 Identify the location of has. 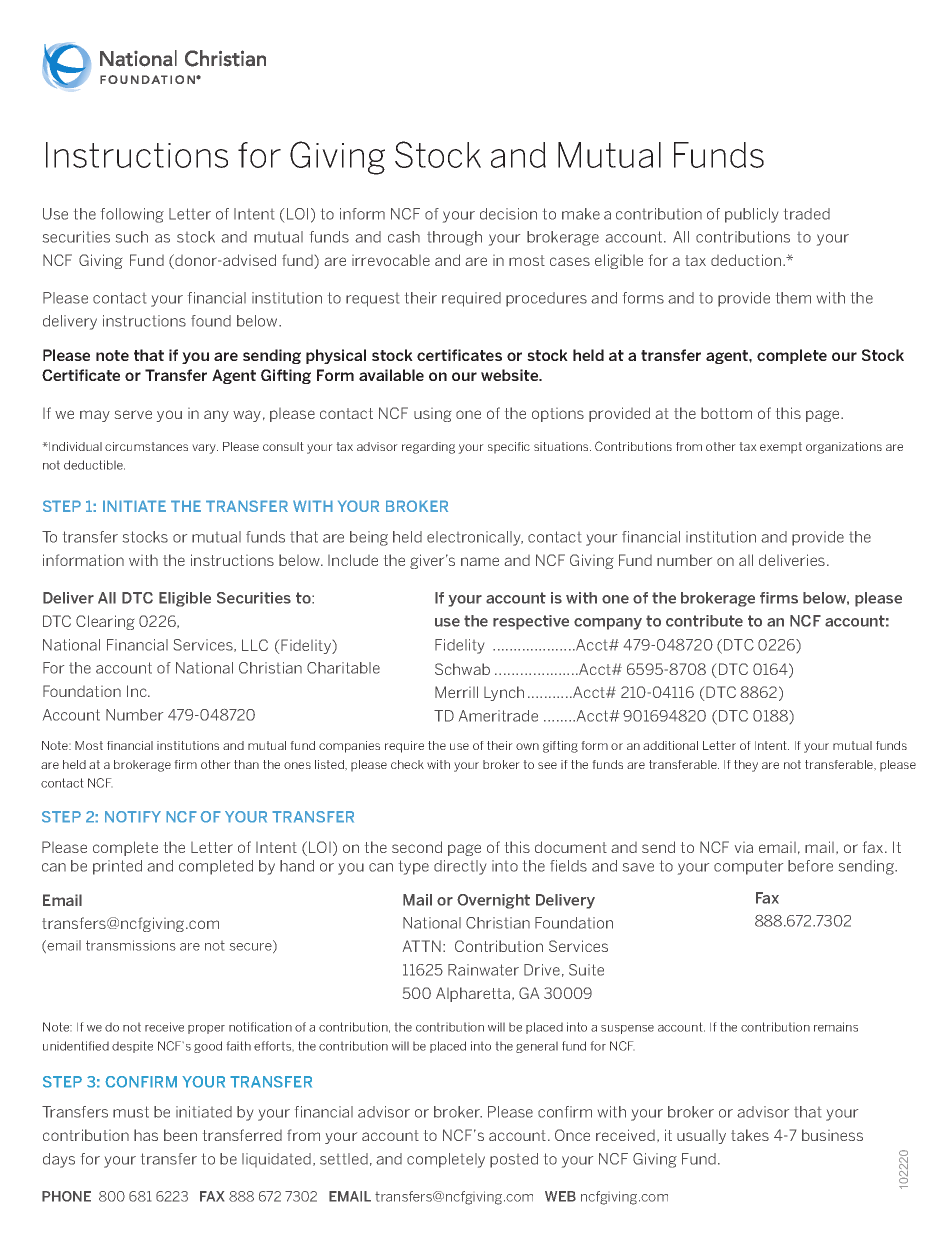
(146, 1135).
